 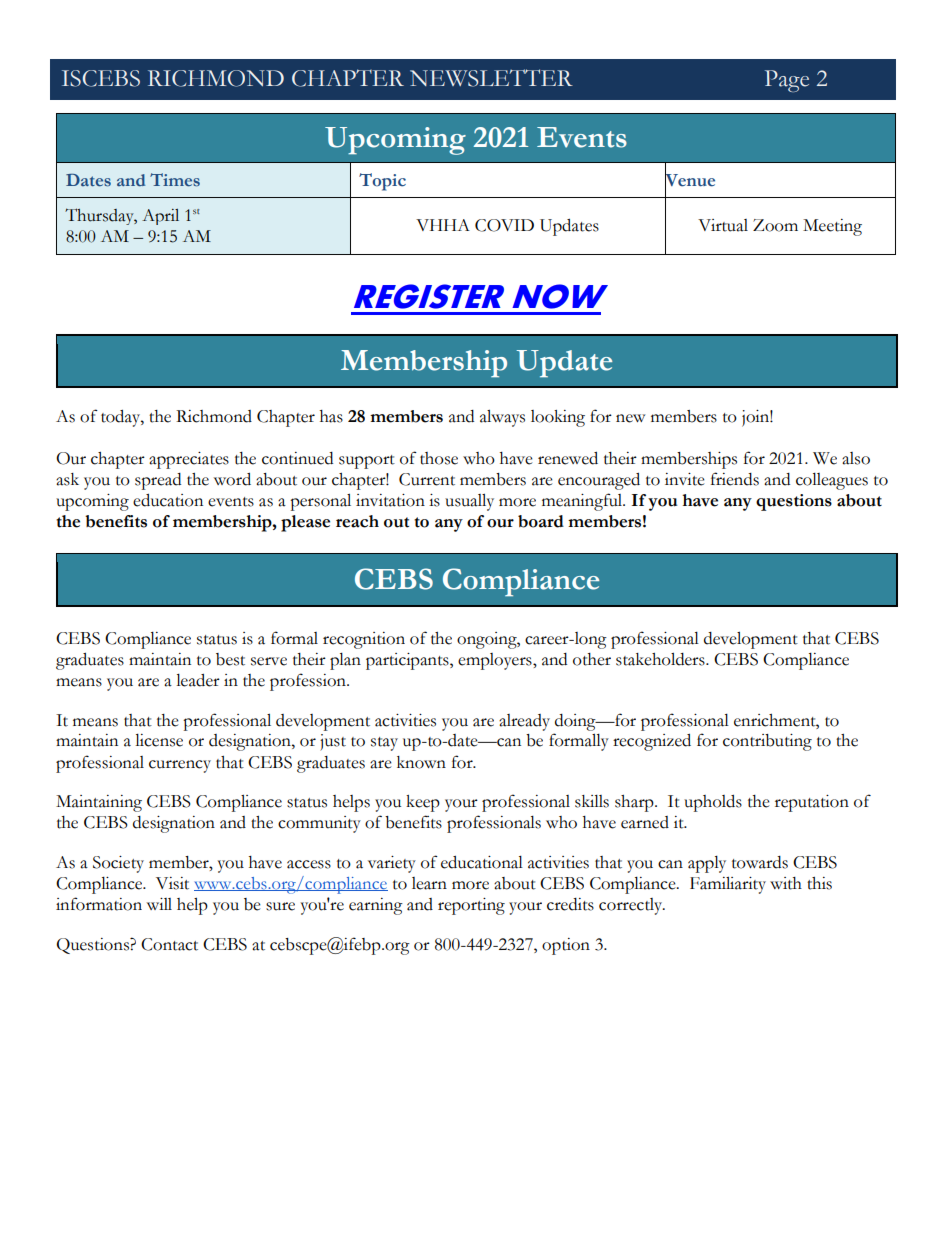 What do you see at coordinates (775, 225) in the image?
I see `Zoom` at bounding box center [775, 225].
